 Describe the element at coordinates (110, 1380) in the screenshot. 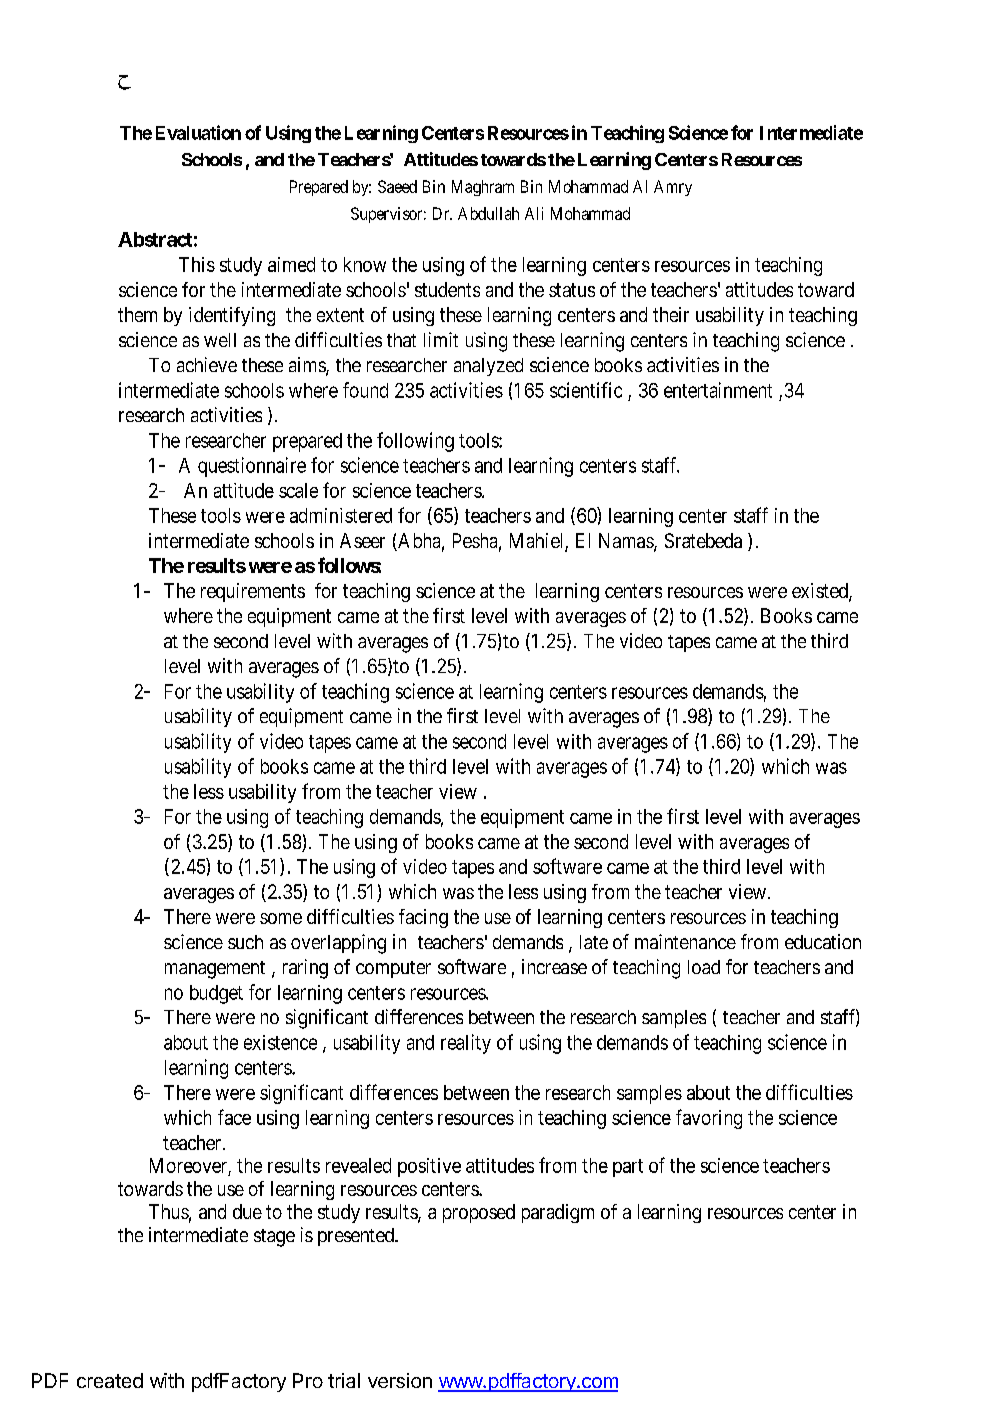

I see `created` at that location.
